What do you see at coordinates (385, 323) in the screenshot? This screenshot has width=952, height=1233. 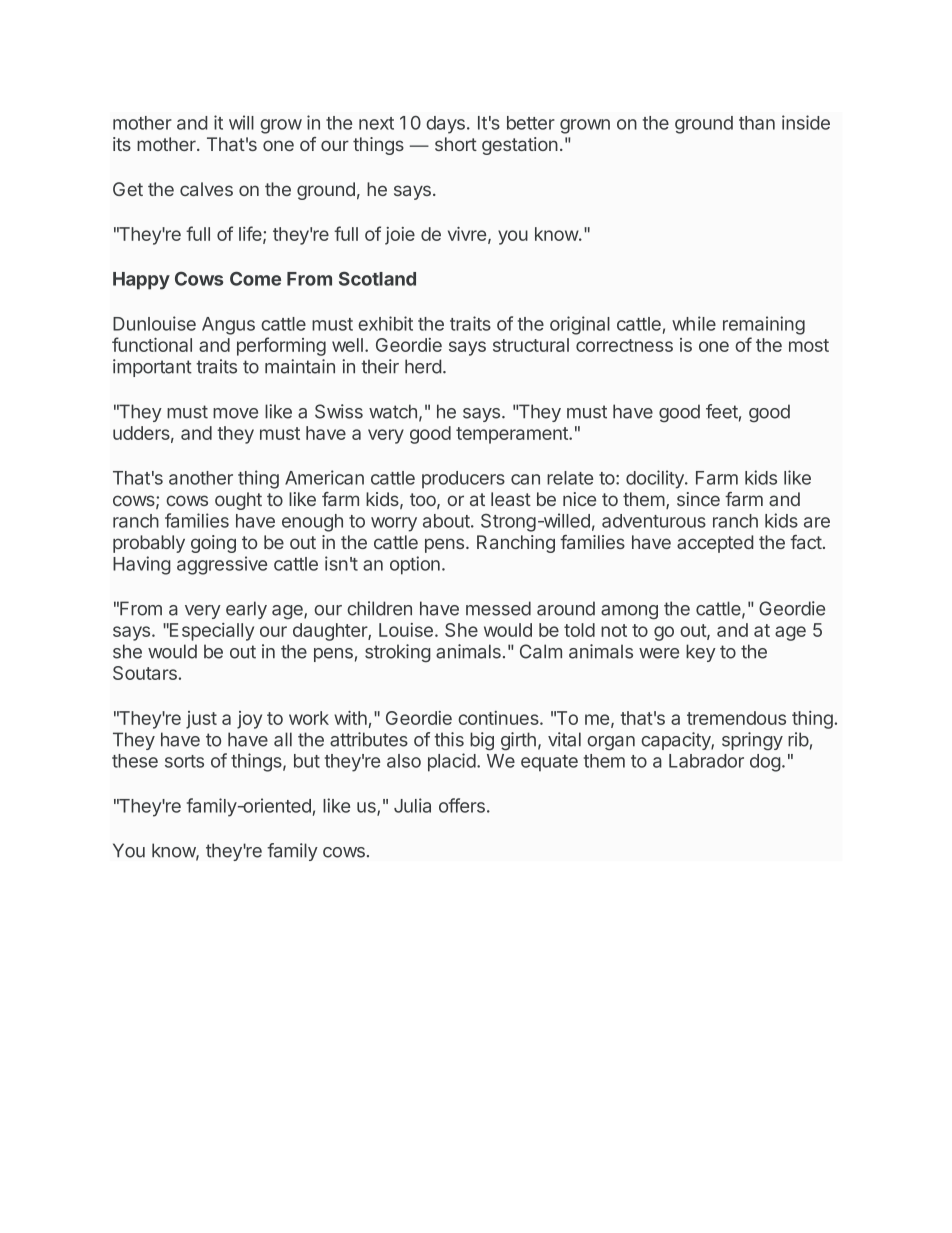 I see `exhibit` at bounding box center [385, 323].
